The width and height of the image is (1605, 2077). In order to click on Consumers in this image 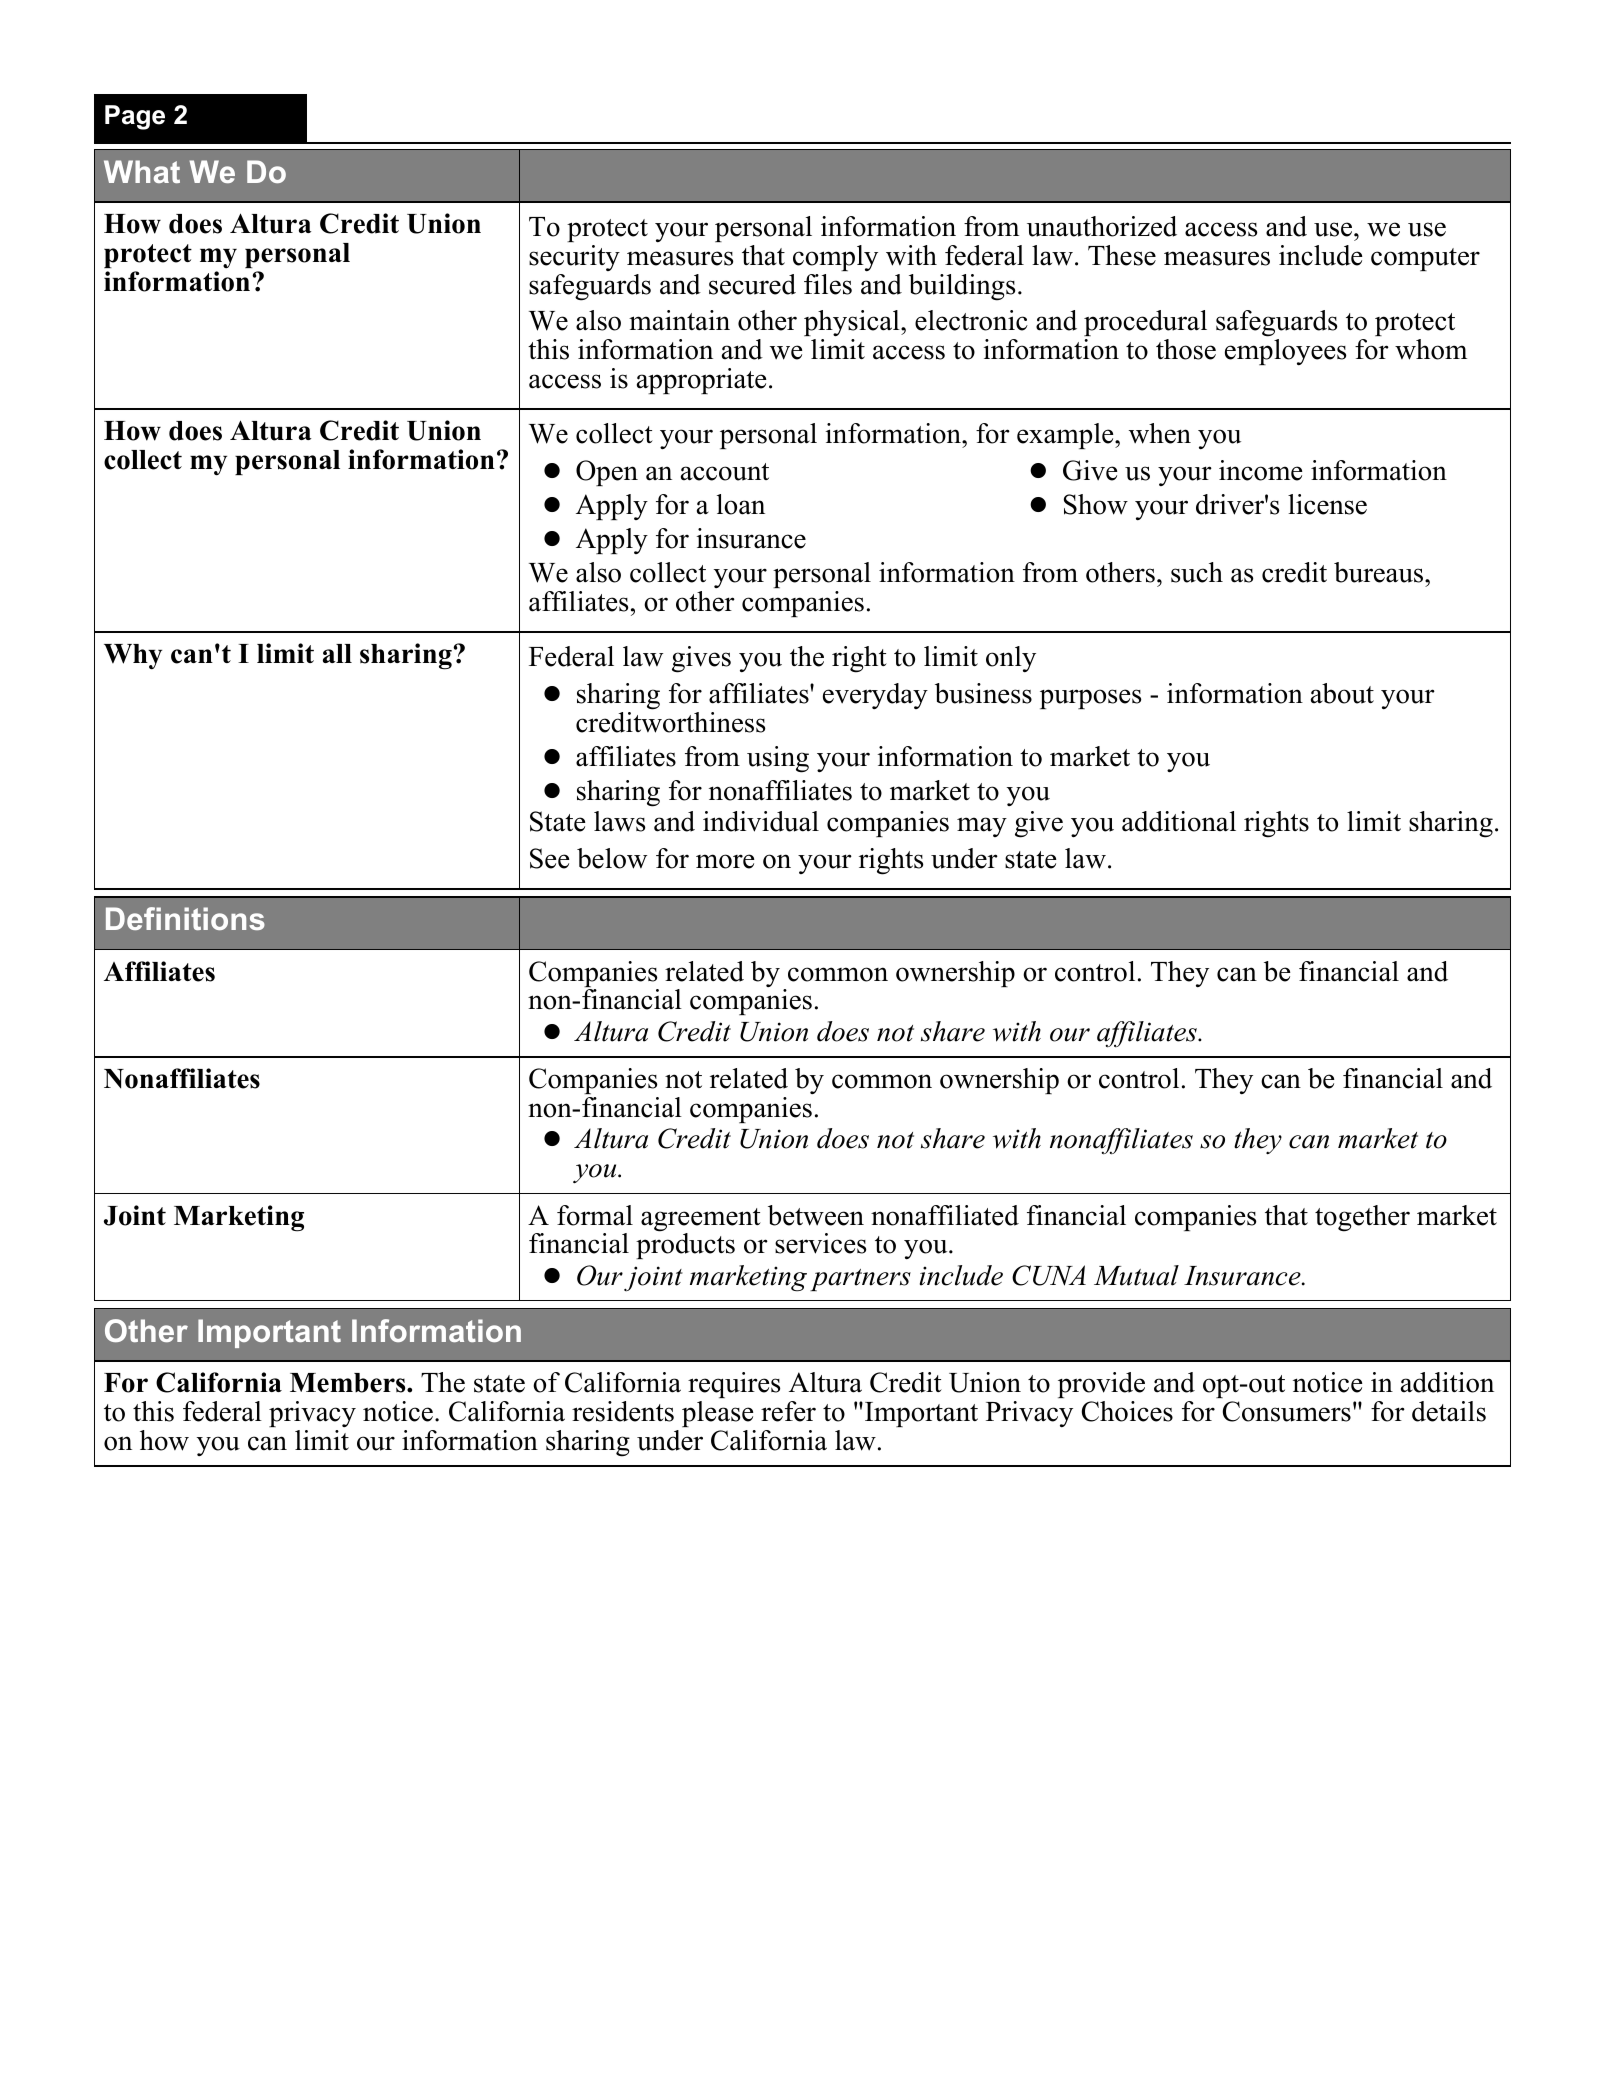, I will do `click(1287, 1411)`.
